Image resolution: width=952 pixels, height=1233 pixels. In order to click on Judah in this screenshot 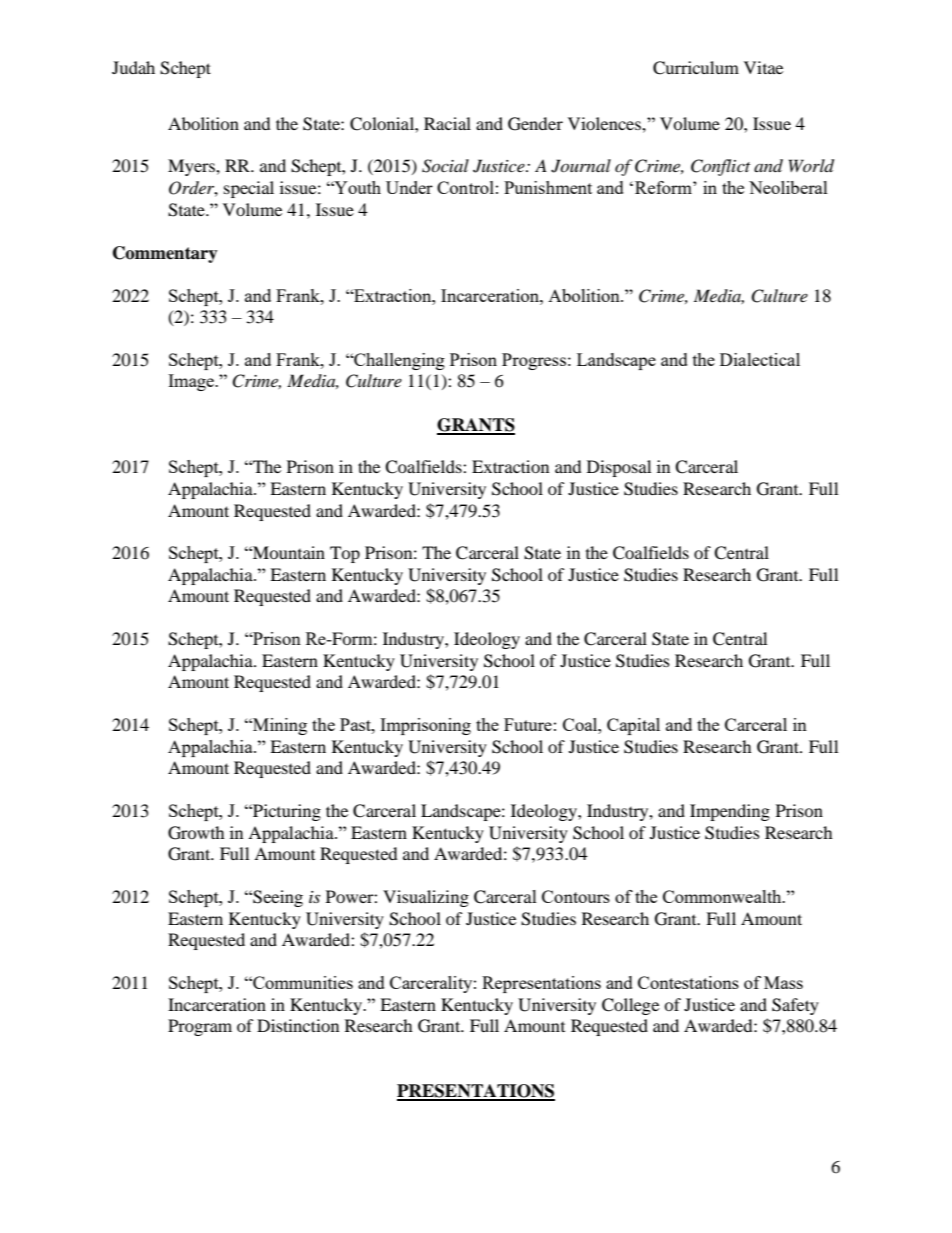, I will do `click(133, 67)`.
